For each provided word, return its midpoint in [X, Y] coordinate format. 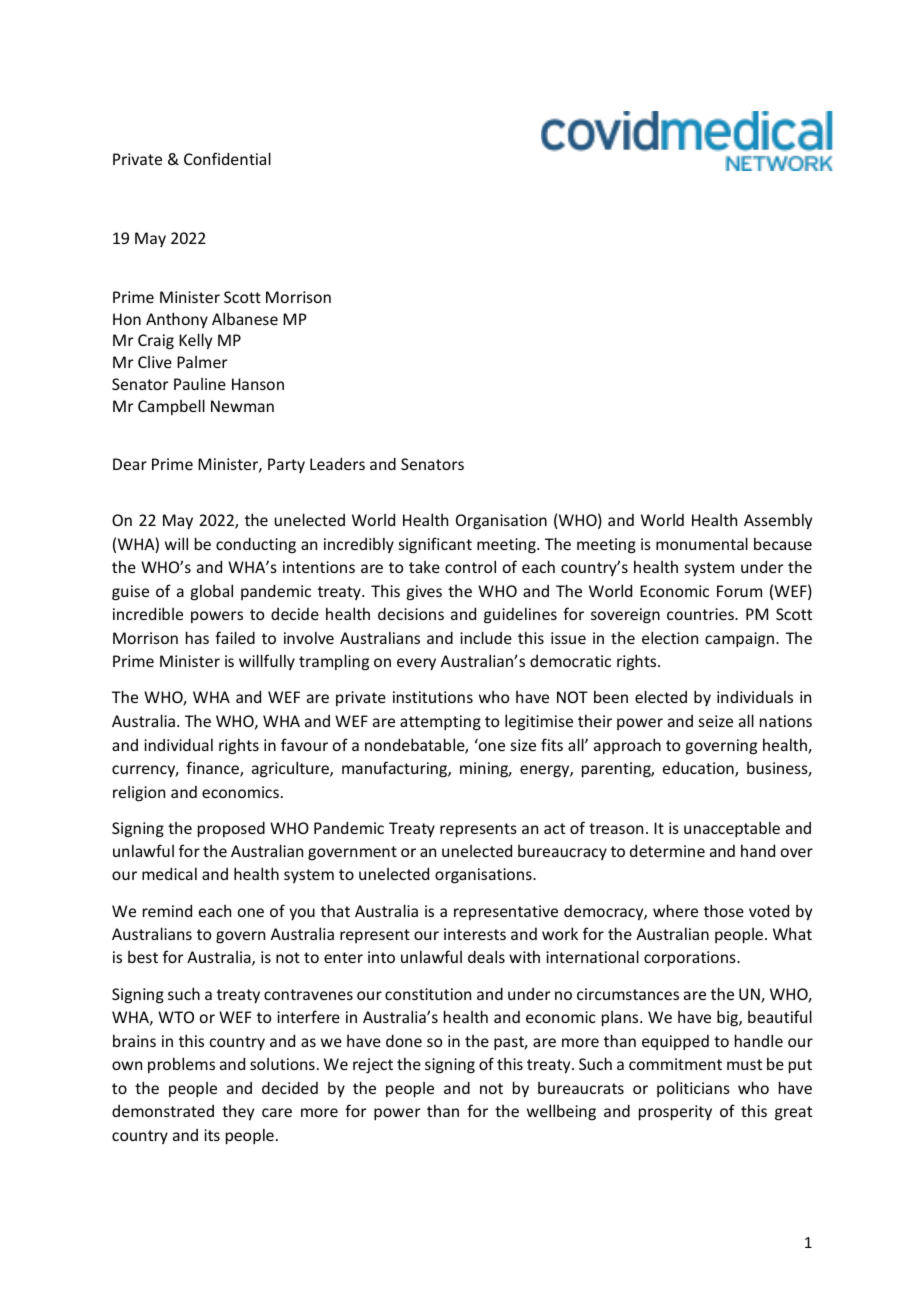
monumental [702, 543]
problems [181, 1065]
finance [213, 769]
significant [435, 545]
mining [485, 770]
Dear [130, 464]
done [404, 1040]
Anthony [177, 320]
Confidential [227, 158]
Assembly [778, 521]
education [699, 769]
